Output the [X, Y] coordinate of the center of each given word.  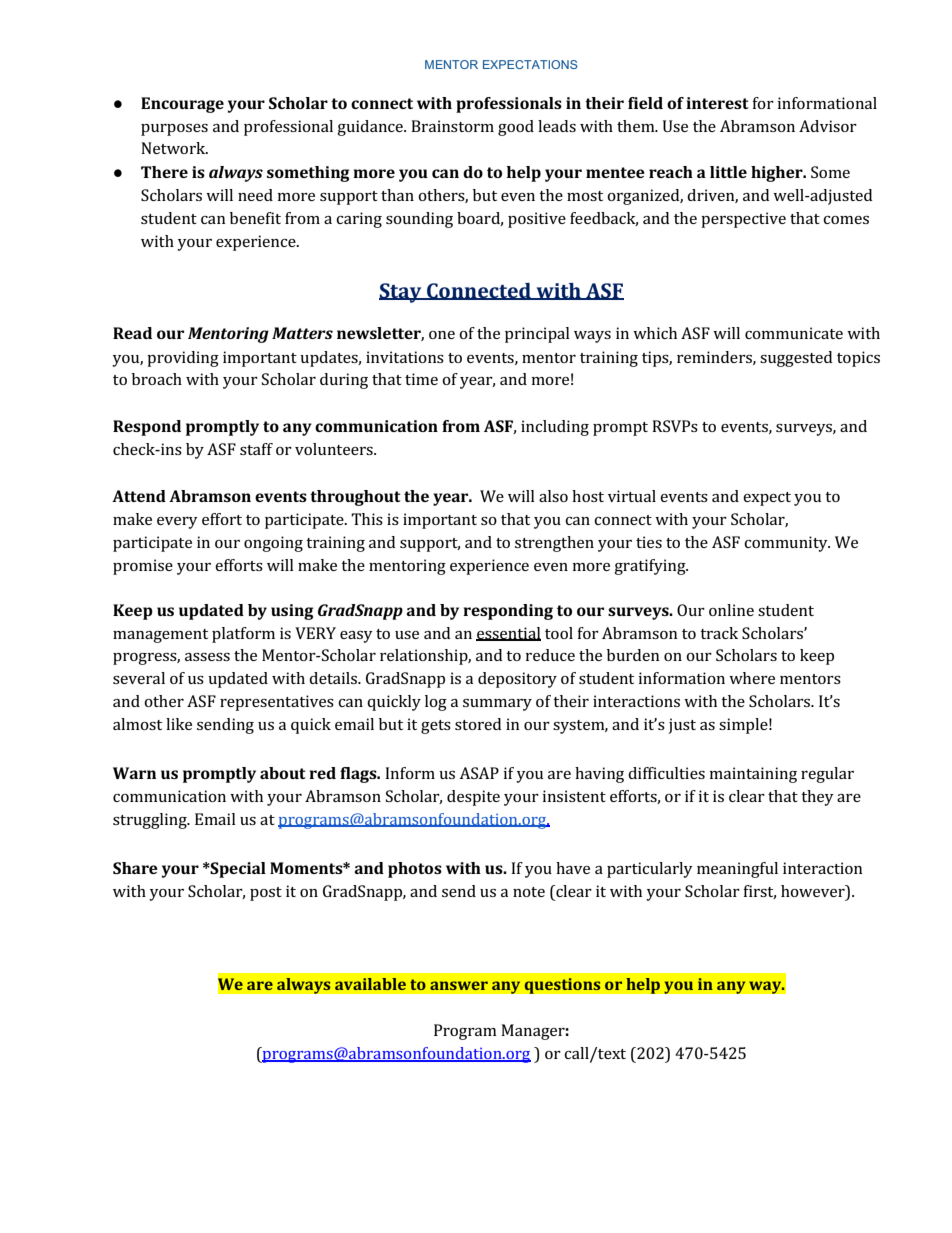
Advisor [828, 126]
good [516, 128]
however [814, 891]
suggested [796, 359]
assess [207, 657]
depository [517, 680]
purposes [174, 130]
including [555, 428]
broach [157, 379]
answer [459, 985]
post [266, 894]
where [752, 678]
